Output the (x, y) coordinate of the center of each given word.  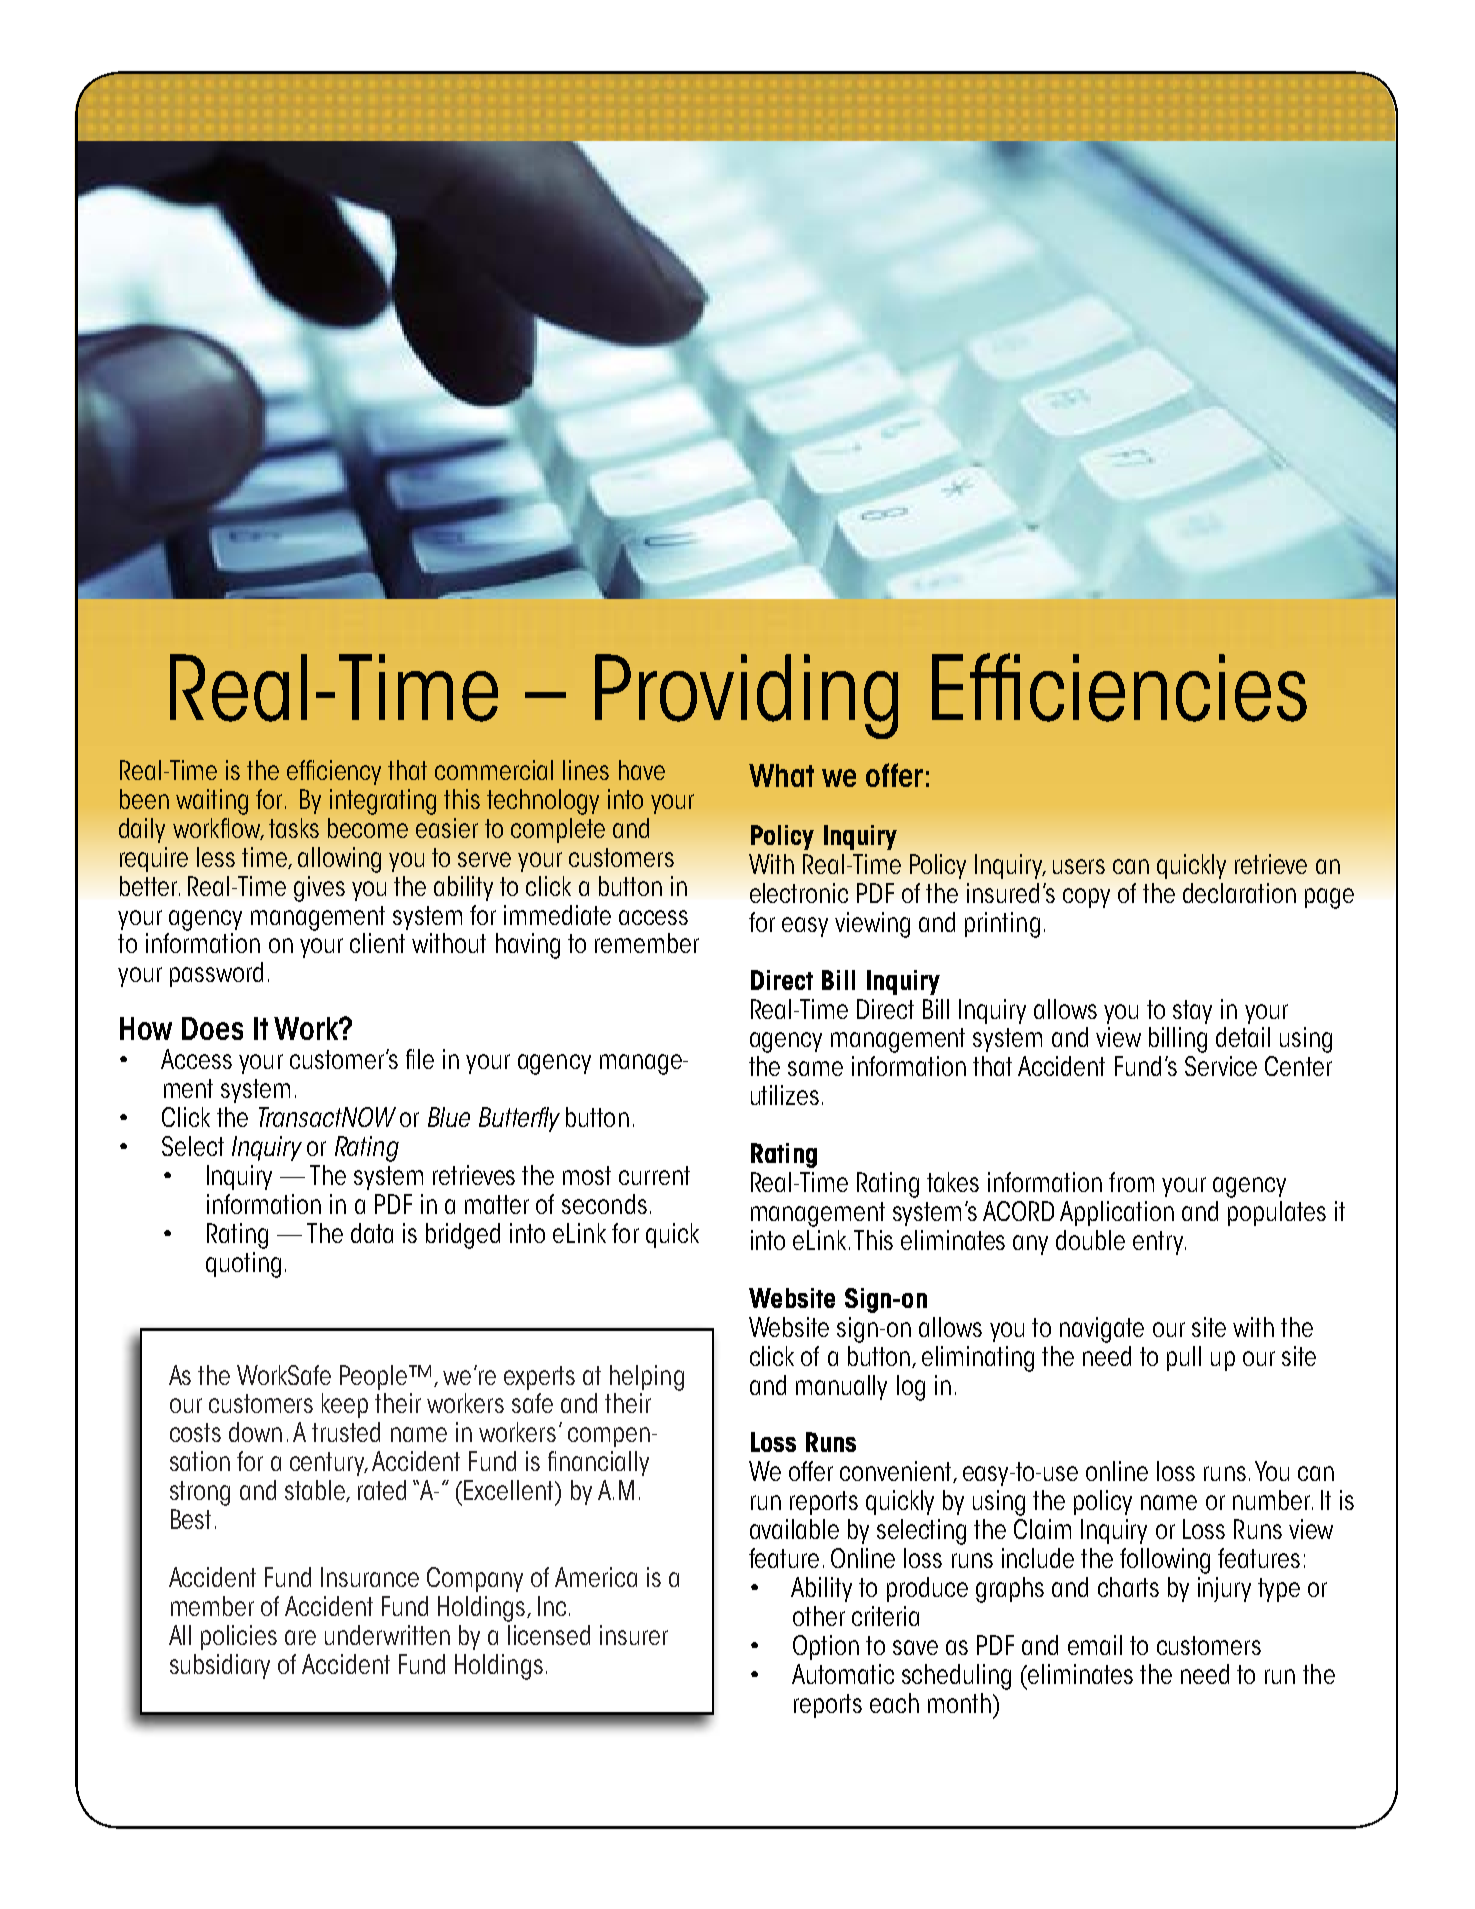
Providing (746, 696)
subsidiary (220, 1666)
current (654, 1175)
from (1131, 1182)
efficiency (334, 772)
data (372, 1233)
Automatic (843, 1674)
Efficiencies (1119, 687)
